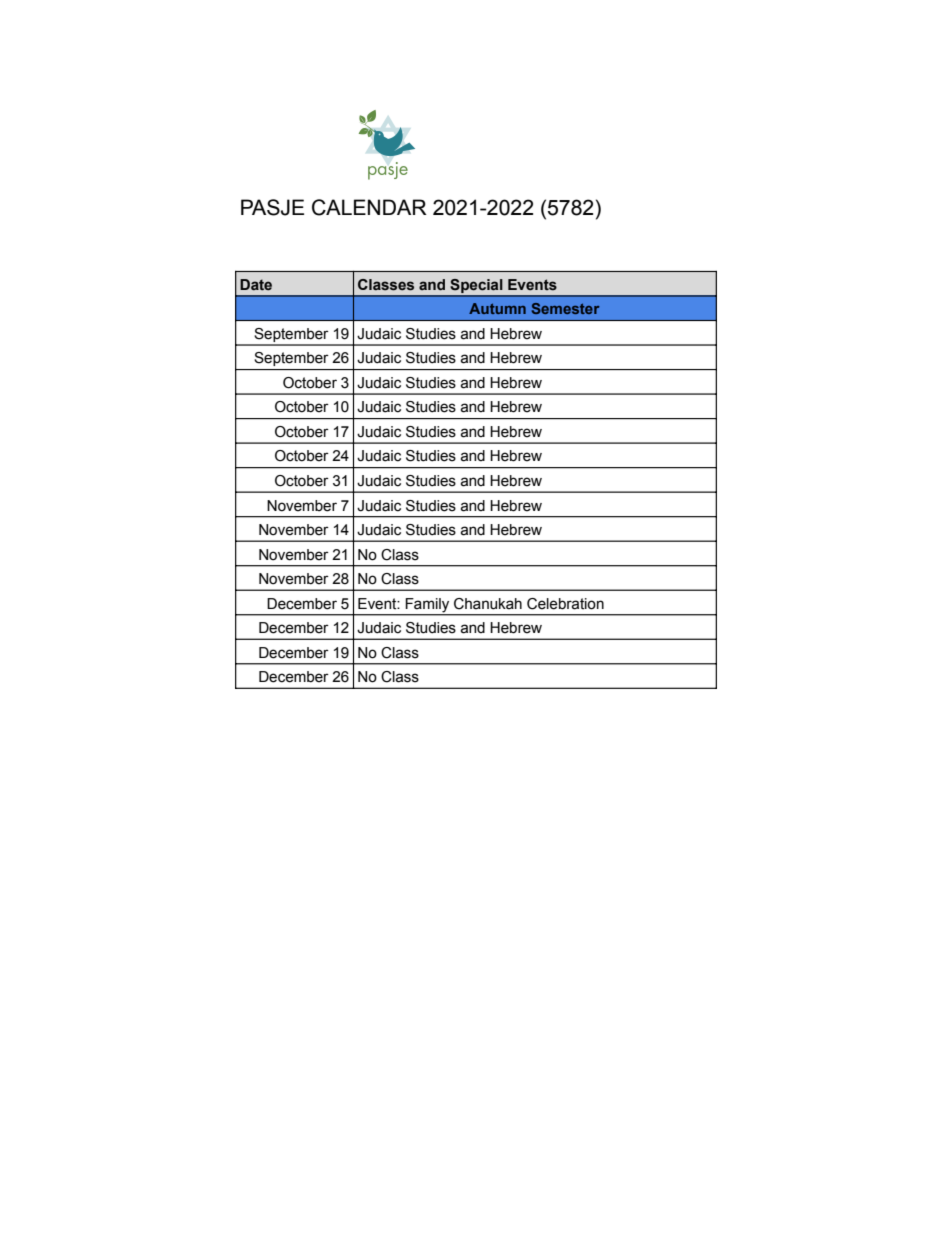 The width and height of the image is (952, 1233). What do you see at coordinates (565, 604) in the image?
I see `Celebration` at bounding box center [565, 604].
